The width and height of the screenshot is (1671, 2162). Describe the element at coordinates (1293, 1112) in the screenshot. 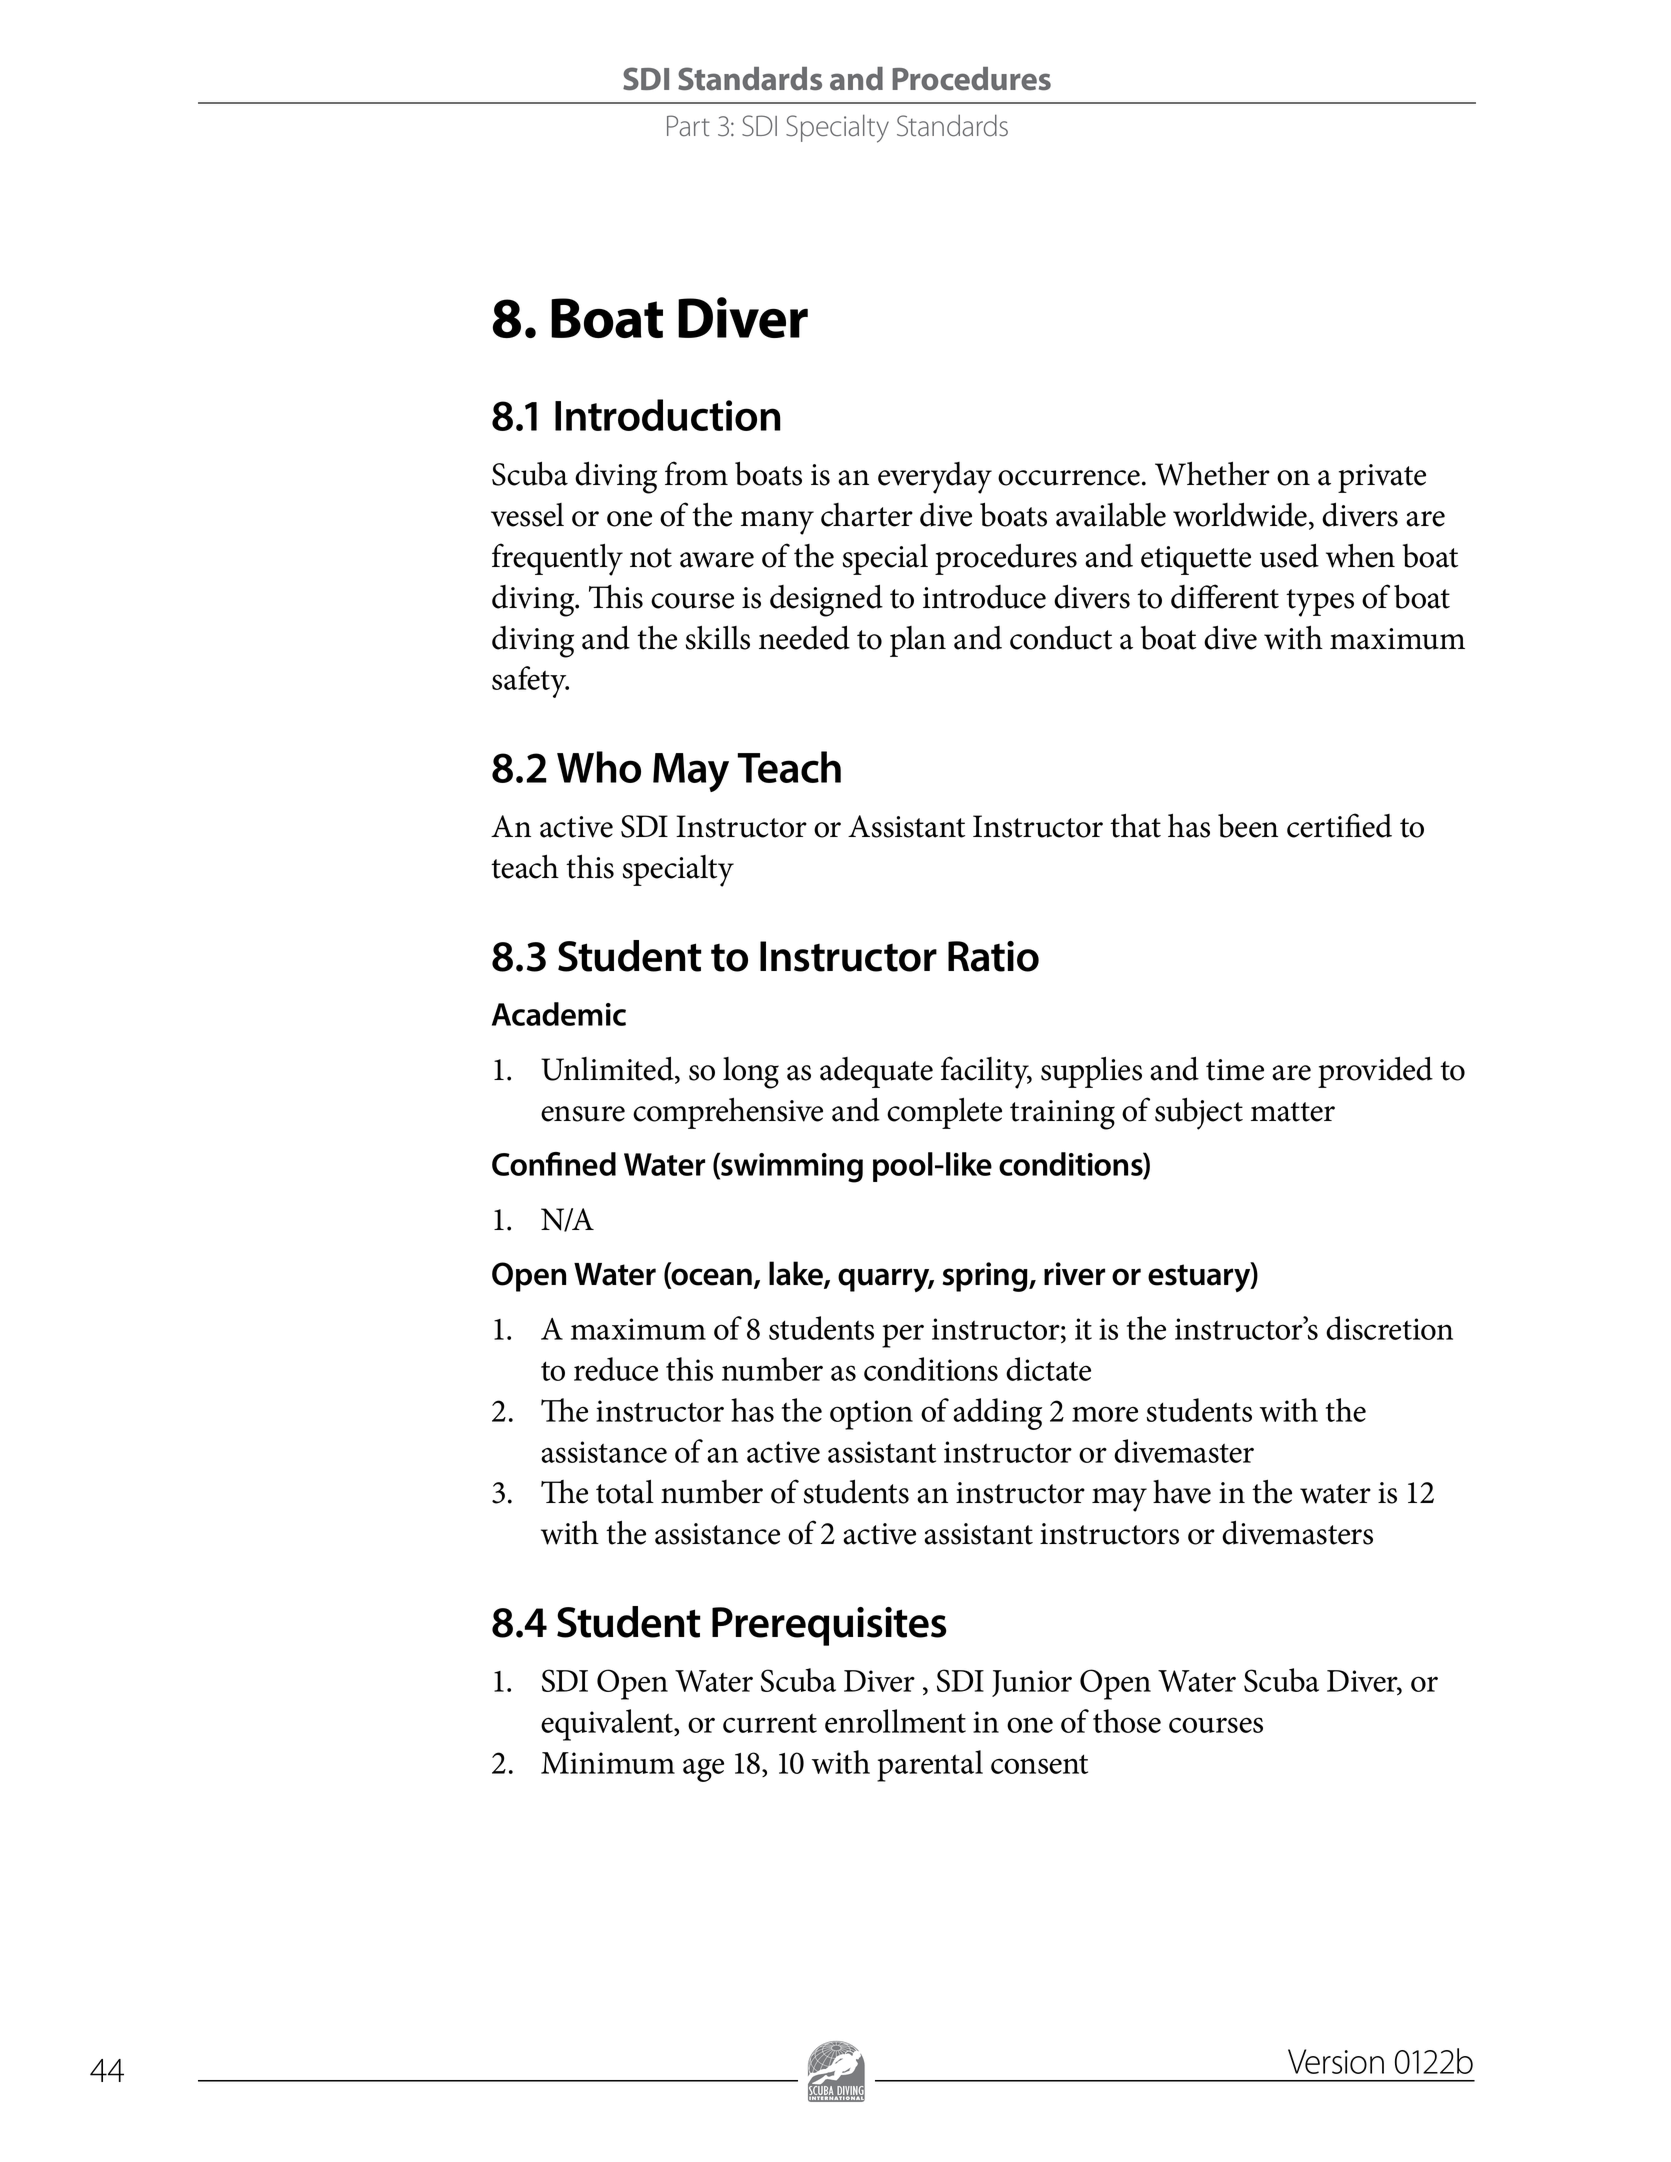

I see `matter` at that location.
